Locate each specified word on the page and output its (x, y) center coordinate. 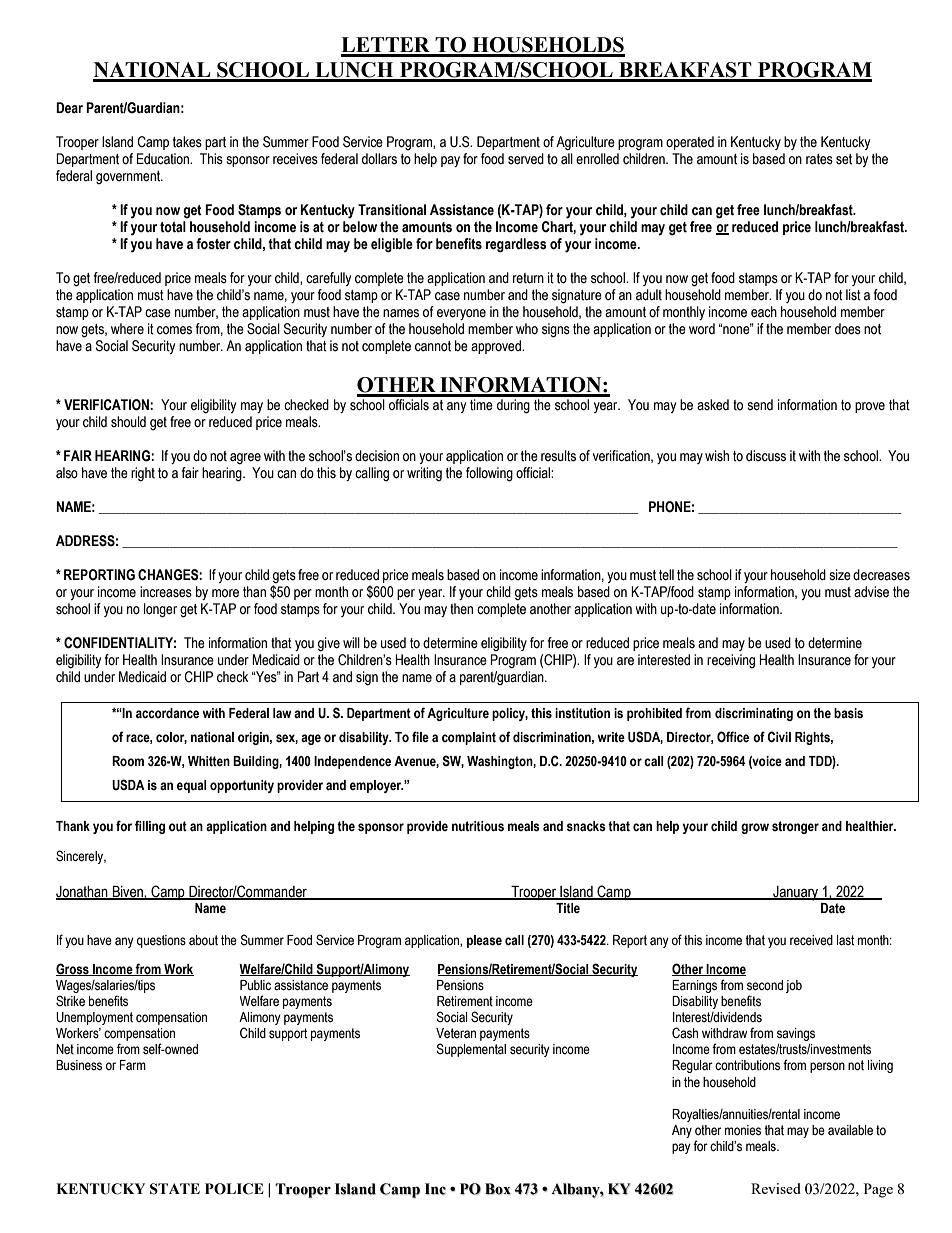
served (526, 159)
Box (498, 1189)
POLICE (234, 1189)
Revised (776, 1188)
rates (819, 159)
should (128, 422)
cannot (433, 346)
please (484, 941)
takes (187, 142)
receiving (731, 661)
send (760, 405)
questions (161, 941)
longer (160, 610)
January (796, 893)
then (461, 609)
